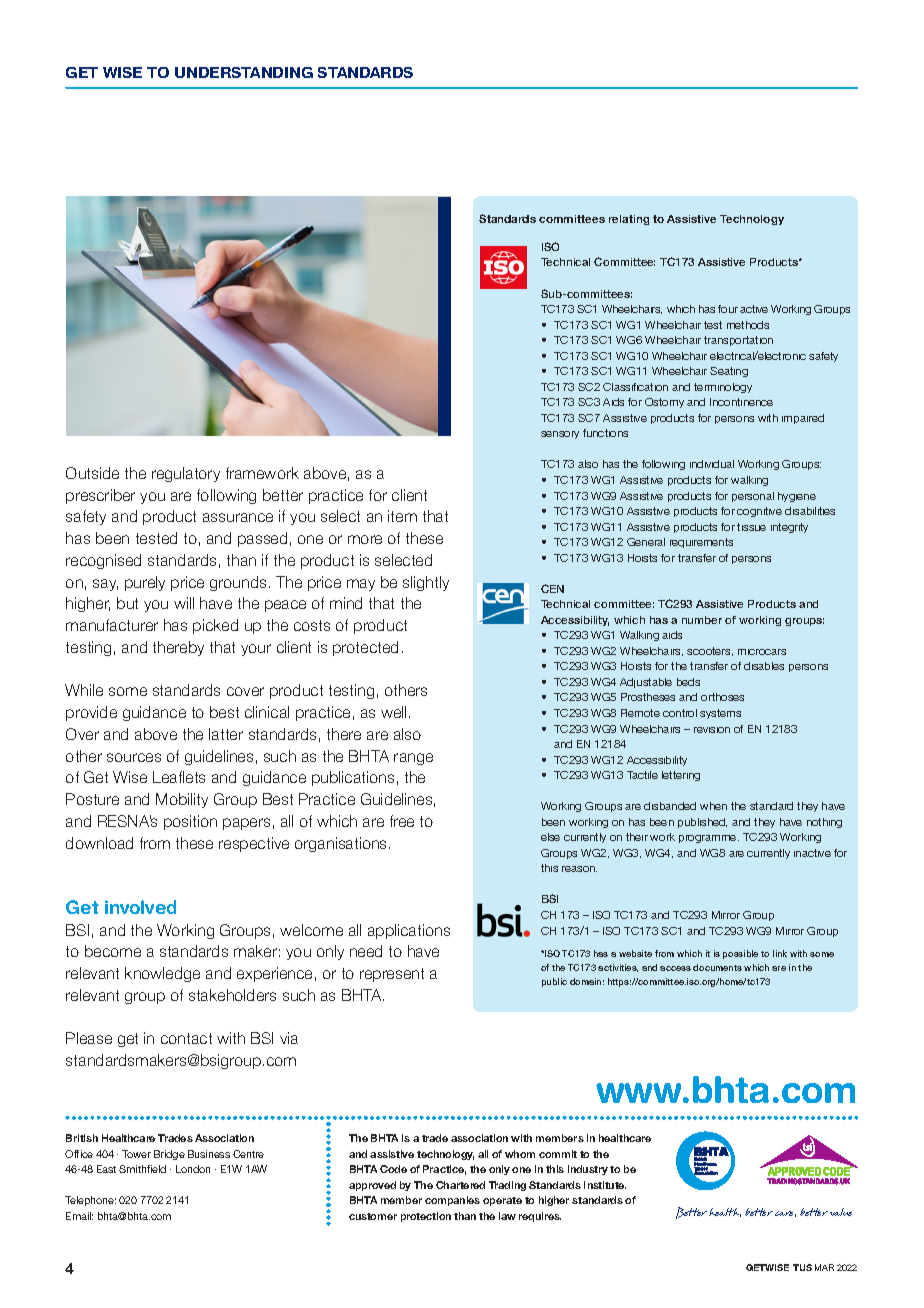 The height and width of the image is (1308, 924). What do you see at coordinates (193, 1169) in the image?
I see `London` at bounding box center [193, 1169].
